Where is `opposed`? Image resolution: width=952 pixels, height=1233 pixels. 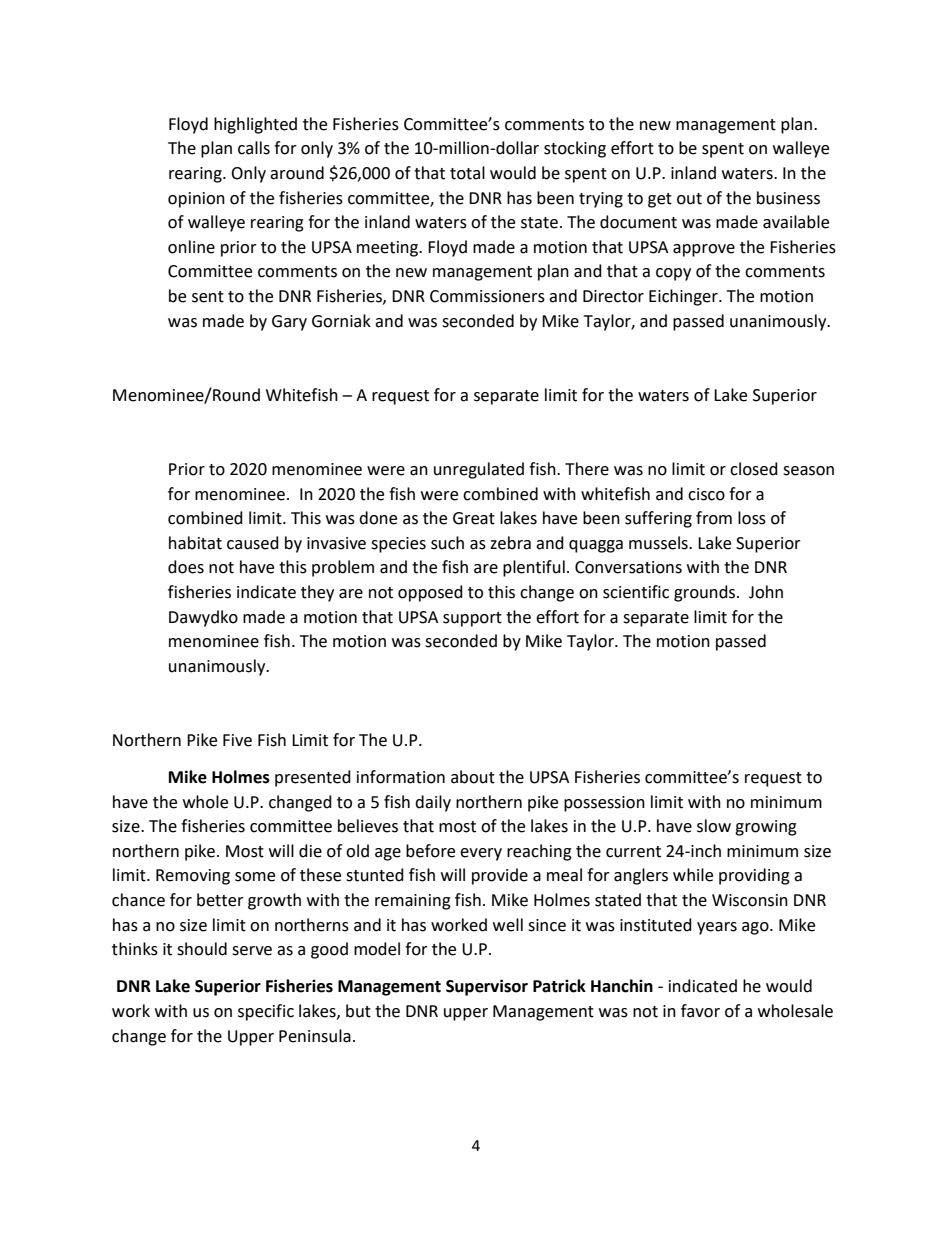 opposed is located at coordinates (430, 593).
